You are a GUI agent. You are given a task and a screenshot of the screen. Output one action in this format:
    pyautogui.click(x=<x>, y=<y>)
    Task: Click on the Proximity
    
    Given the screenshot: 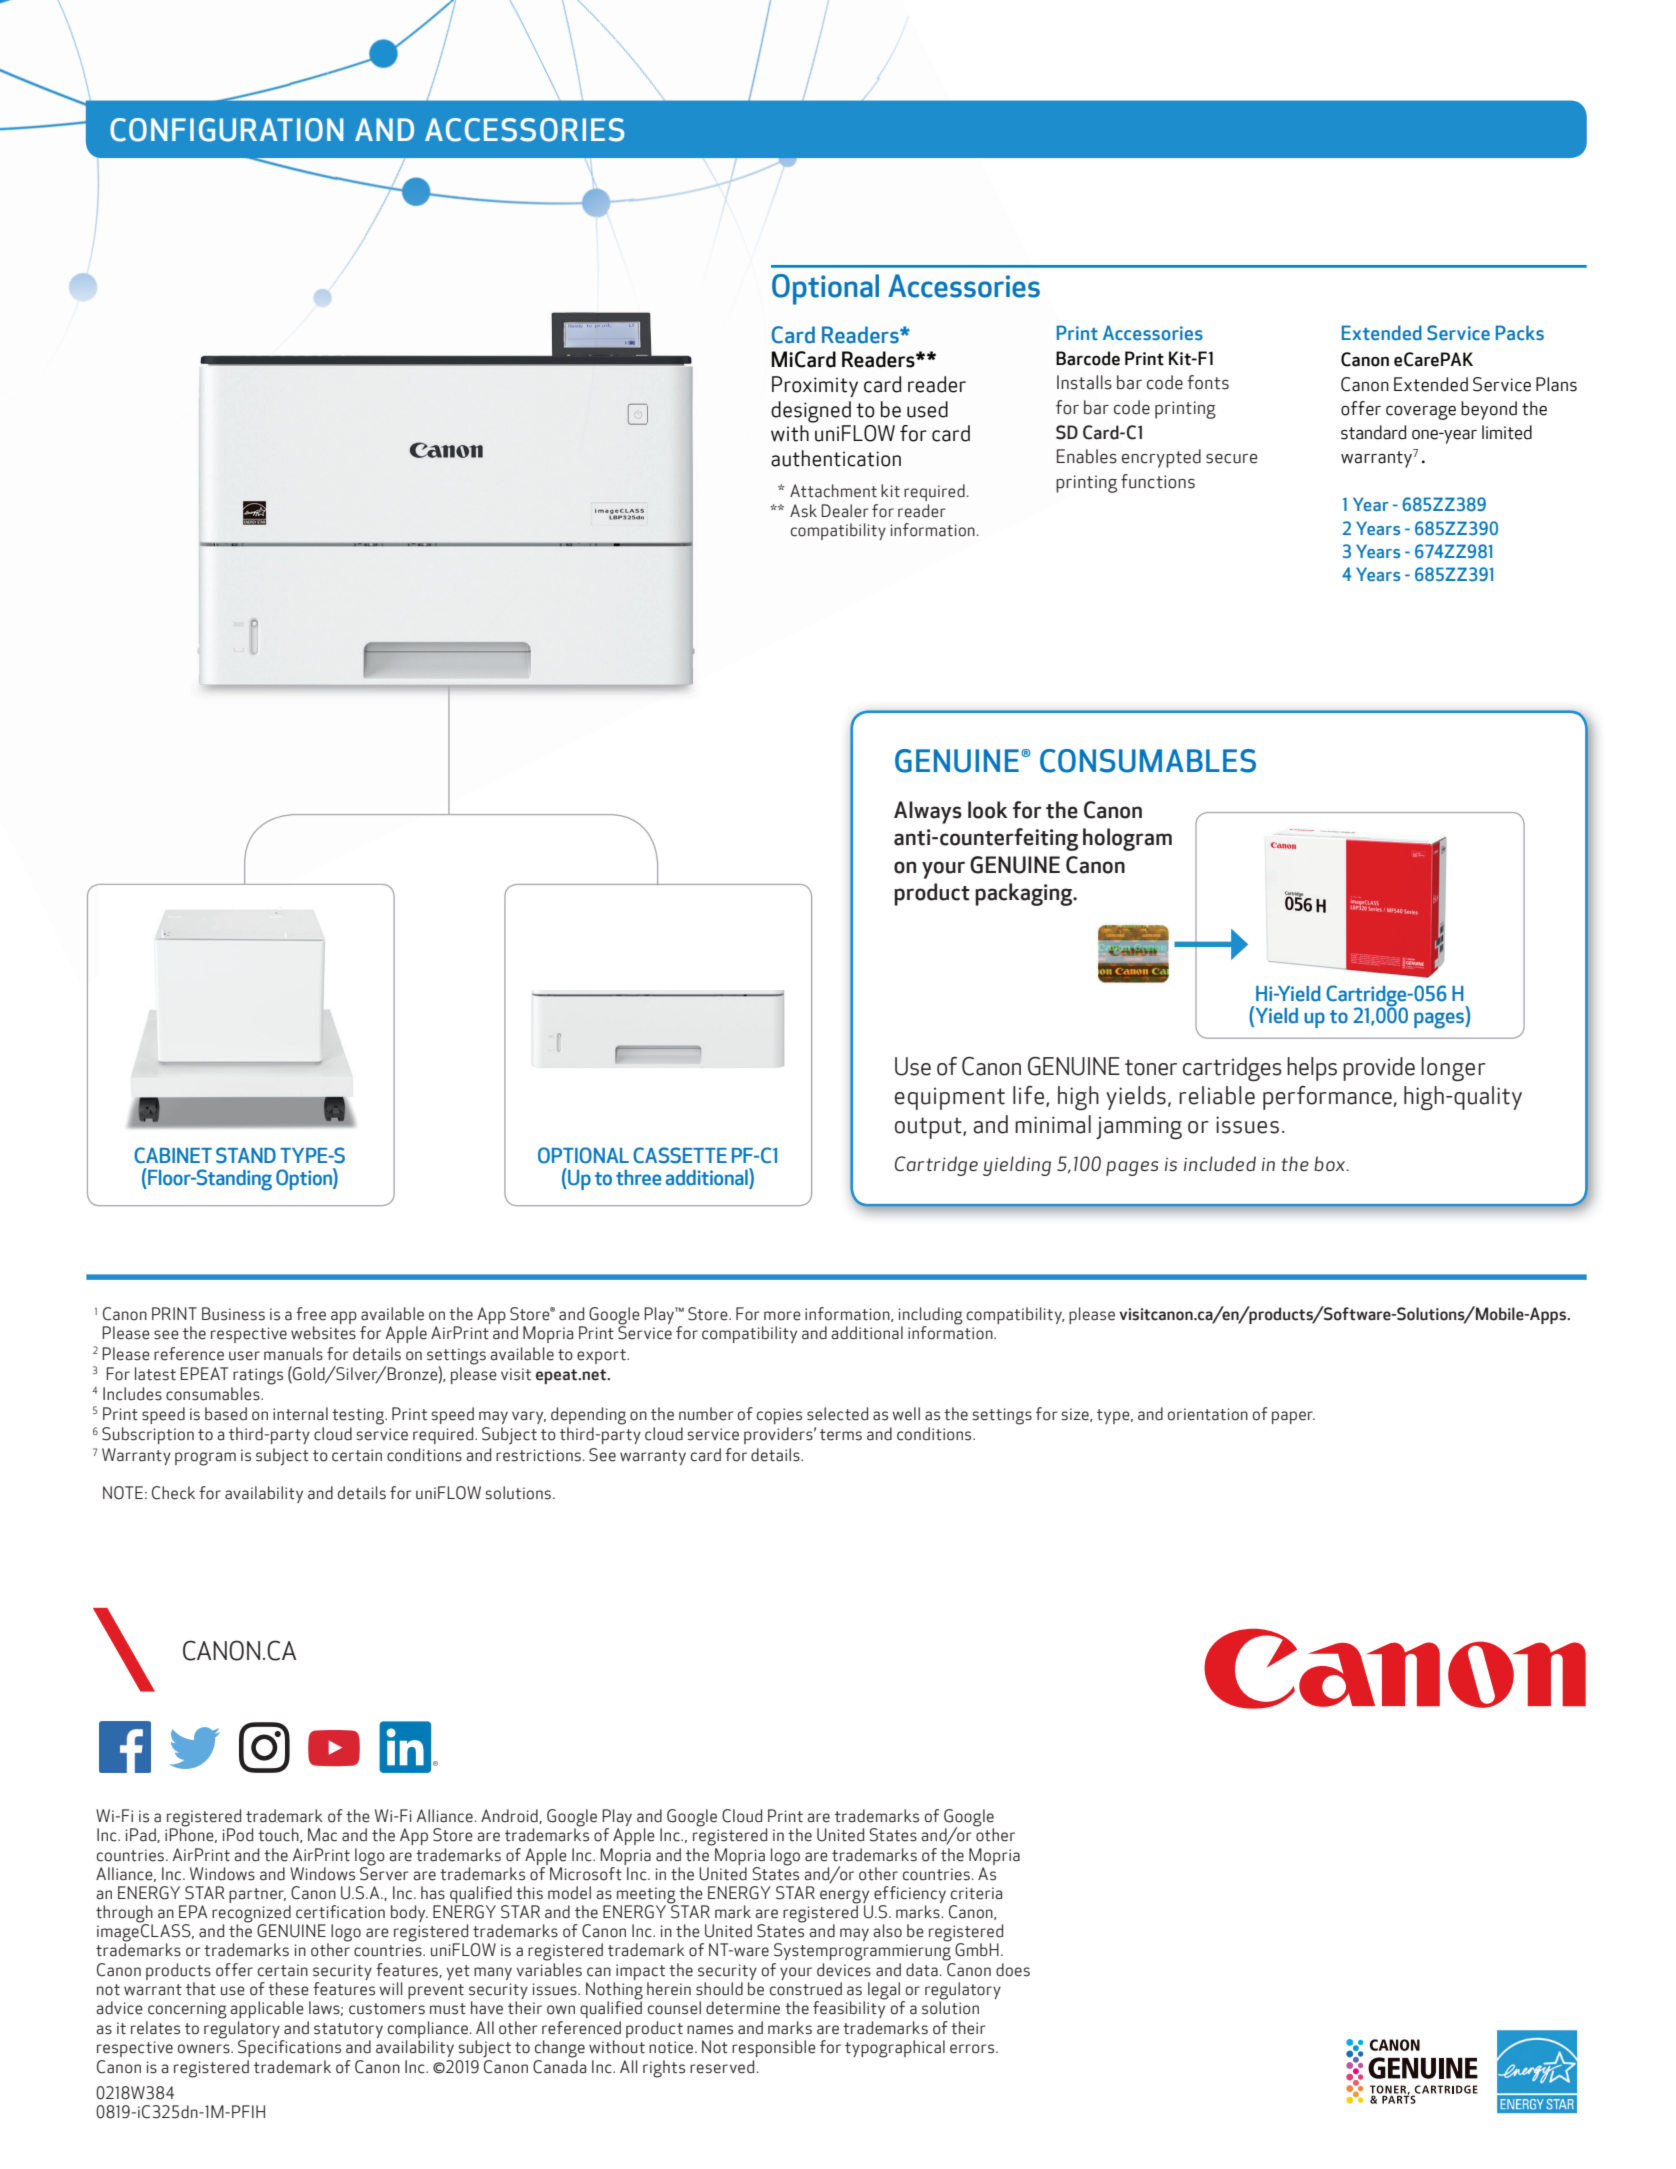 What is the action you would take?
    pyautogui.click(x=815, y=386)
